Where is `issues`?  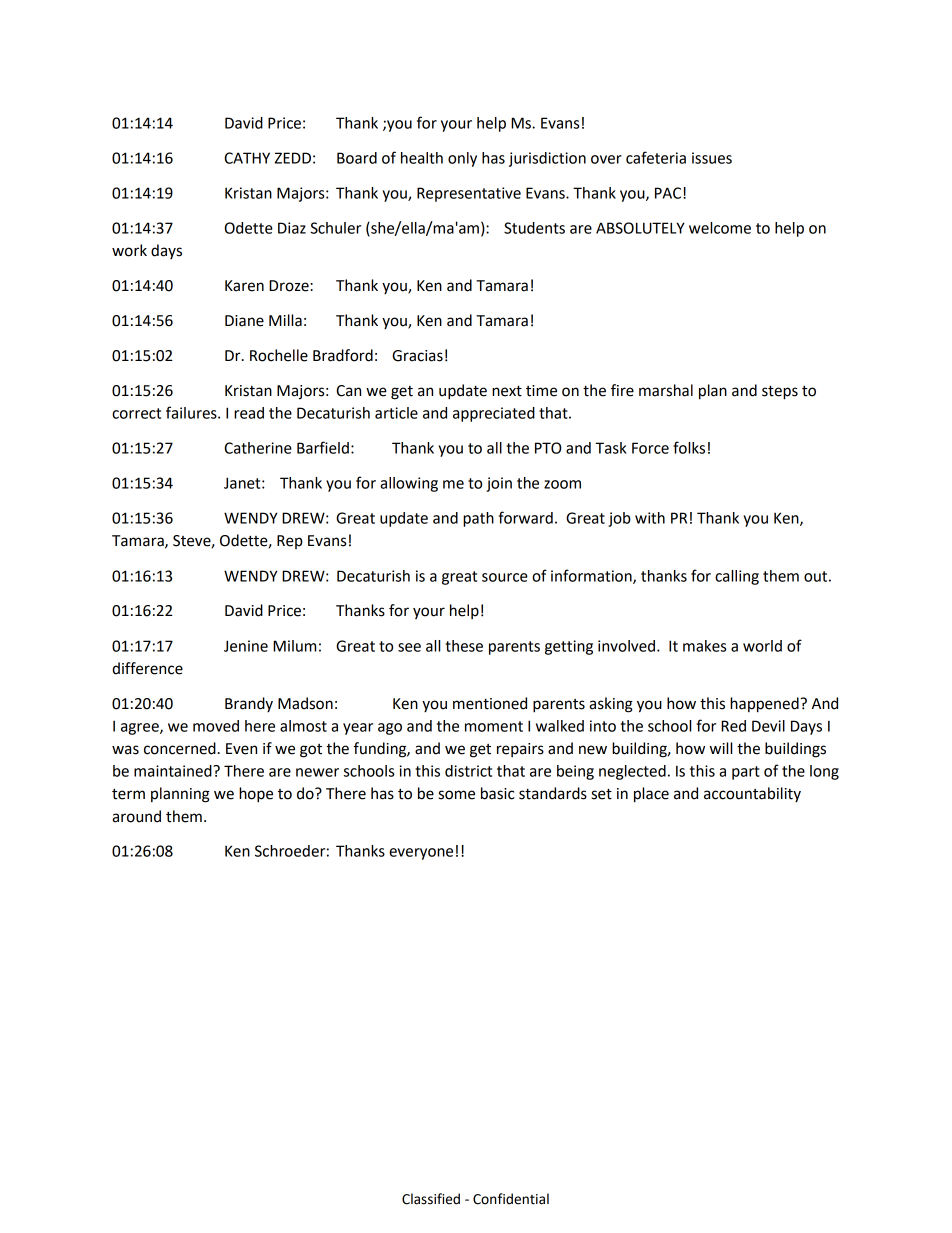
issues is located at coordinates (712, 158).
